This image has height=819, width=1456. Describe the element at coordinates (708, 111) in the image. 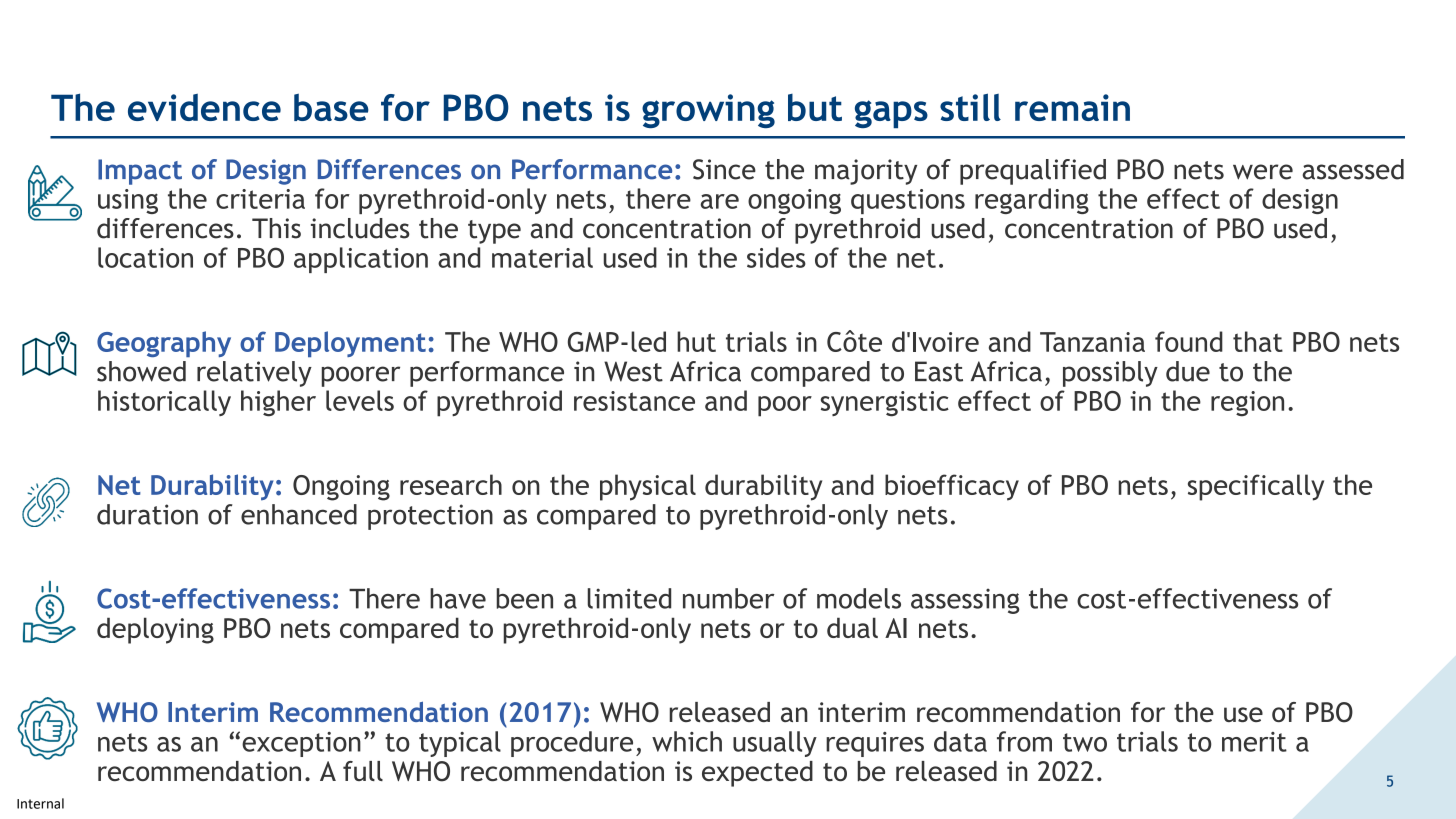

I see `growing` at that location.
